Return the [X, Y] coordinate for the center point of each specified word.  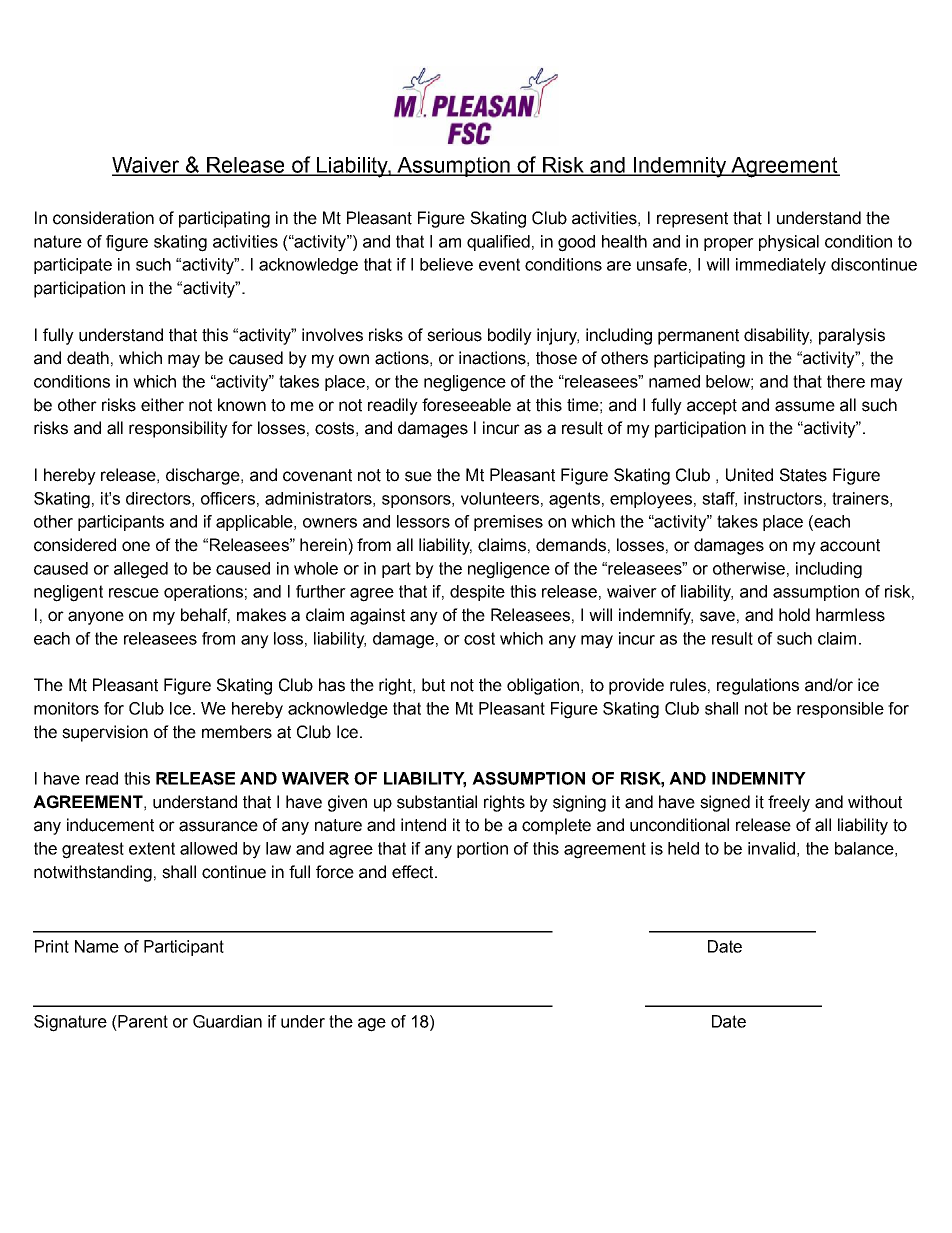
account [850, 545]
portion [482, 850]
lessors [423, 521]
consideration [103, 218]
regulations [758, 686]
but [433, 685]
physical [789, 243]
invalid [771, 848]
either [162, 405]
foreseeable [466, 405]
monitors [66, 708]
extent [152, 848]
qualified [498, 243]
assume [805, 406]
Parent [142, 1021]
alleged [141, 570]
